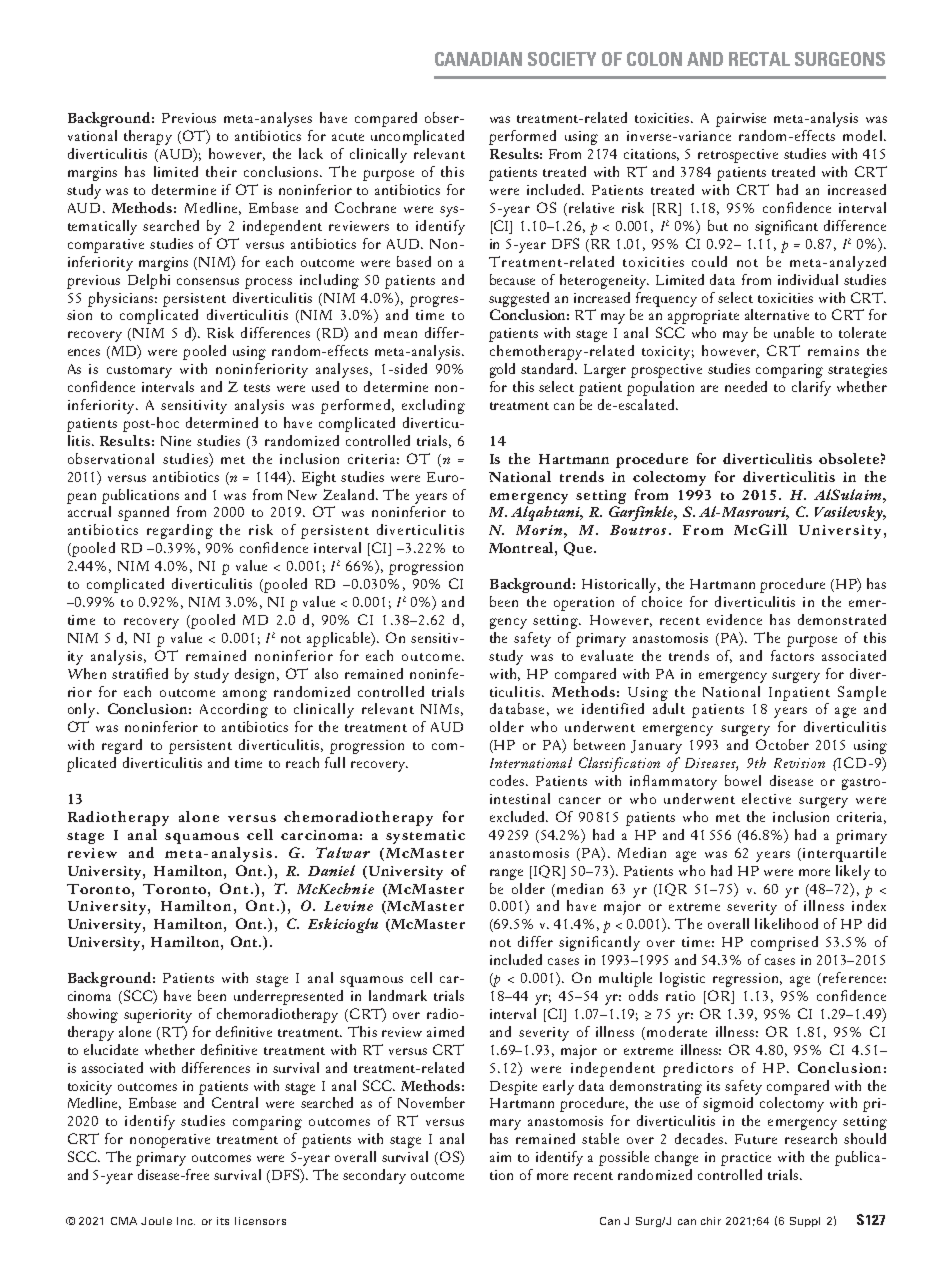 The width and height of the page is (952, 1275). Describe the element at coordinates (478, 59) in the page. I see `CANADIAN` at that location.
